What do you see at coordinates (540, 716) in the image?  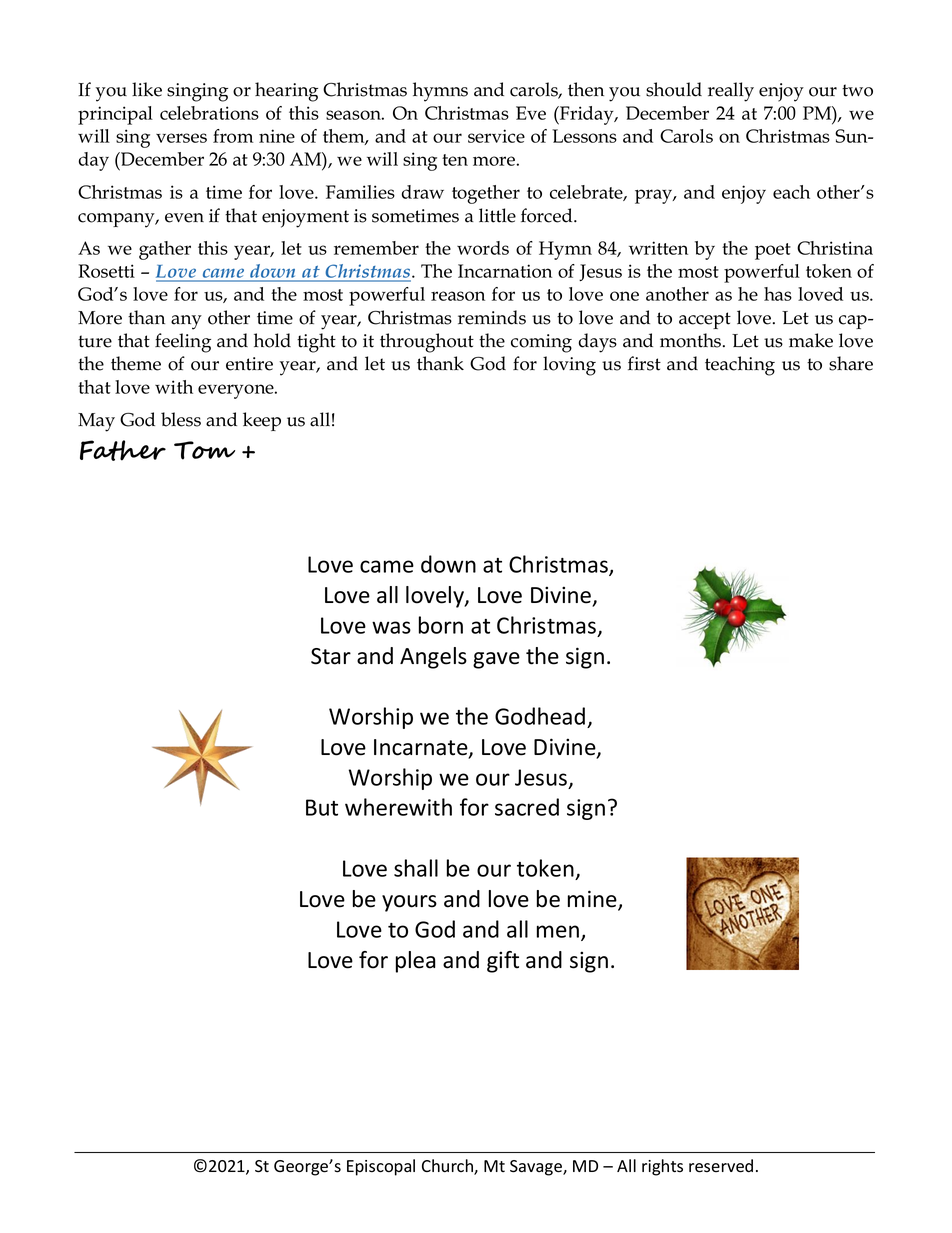 I see `Godhead` at bounding box center [540, 716].
